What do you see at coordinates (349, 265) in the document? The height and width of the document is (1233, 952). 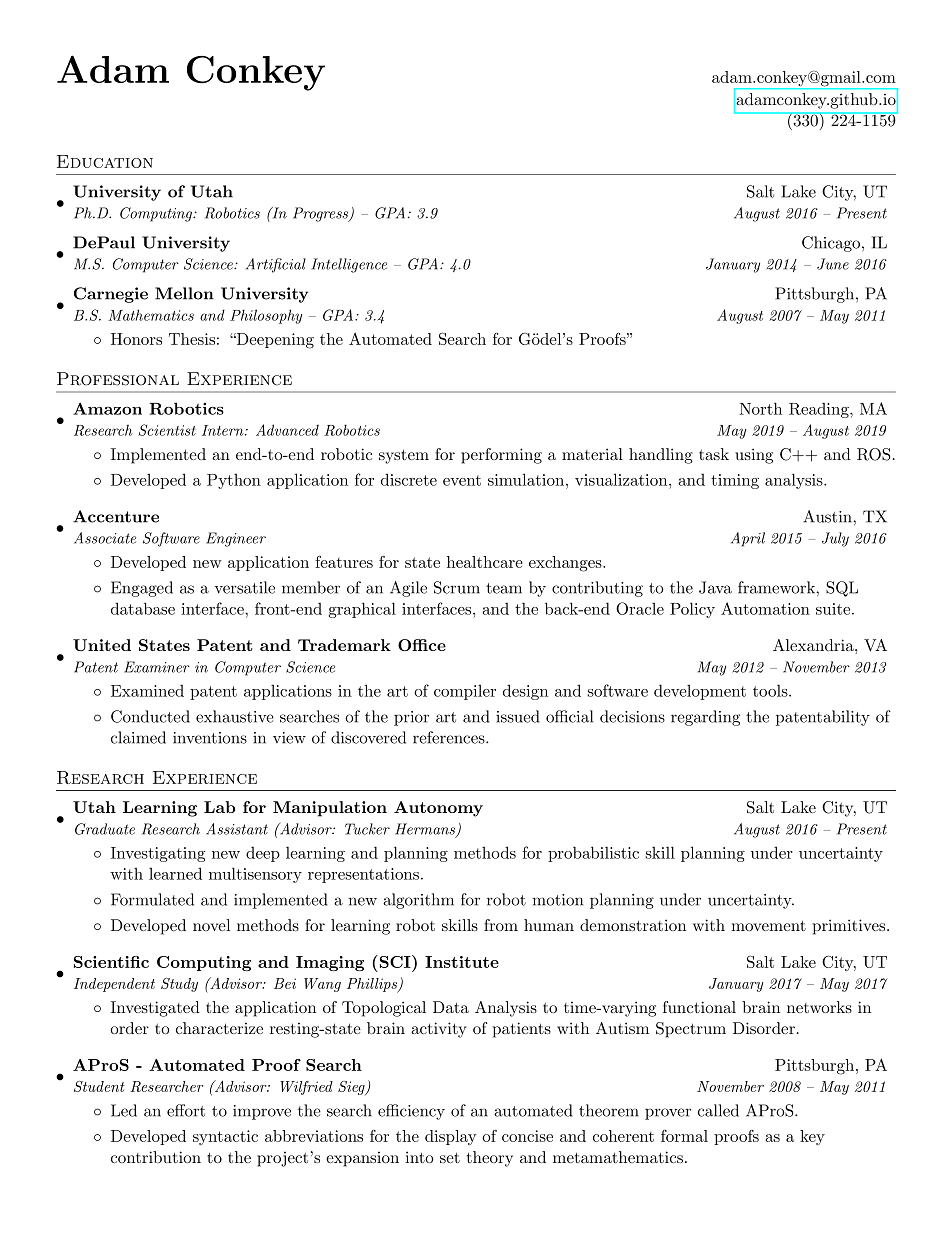 I see `Intelligence` at bounding box center [349, 265].
